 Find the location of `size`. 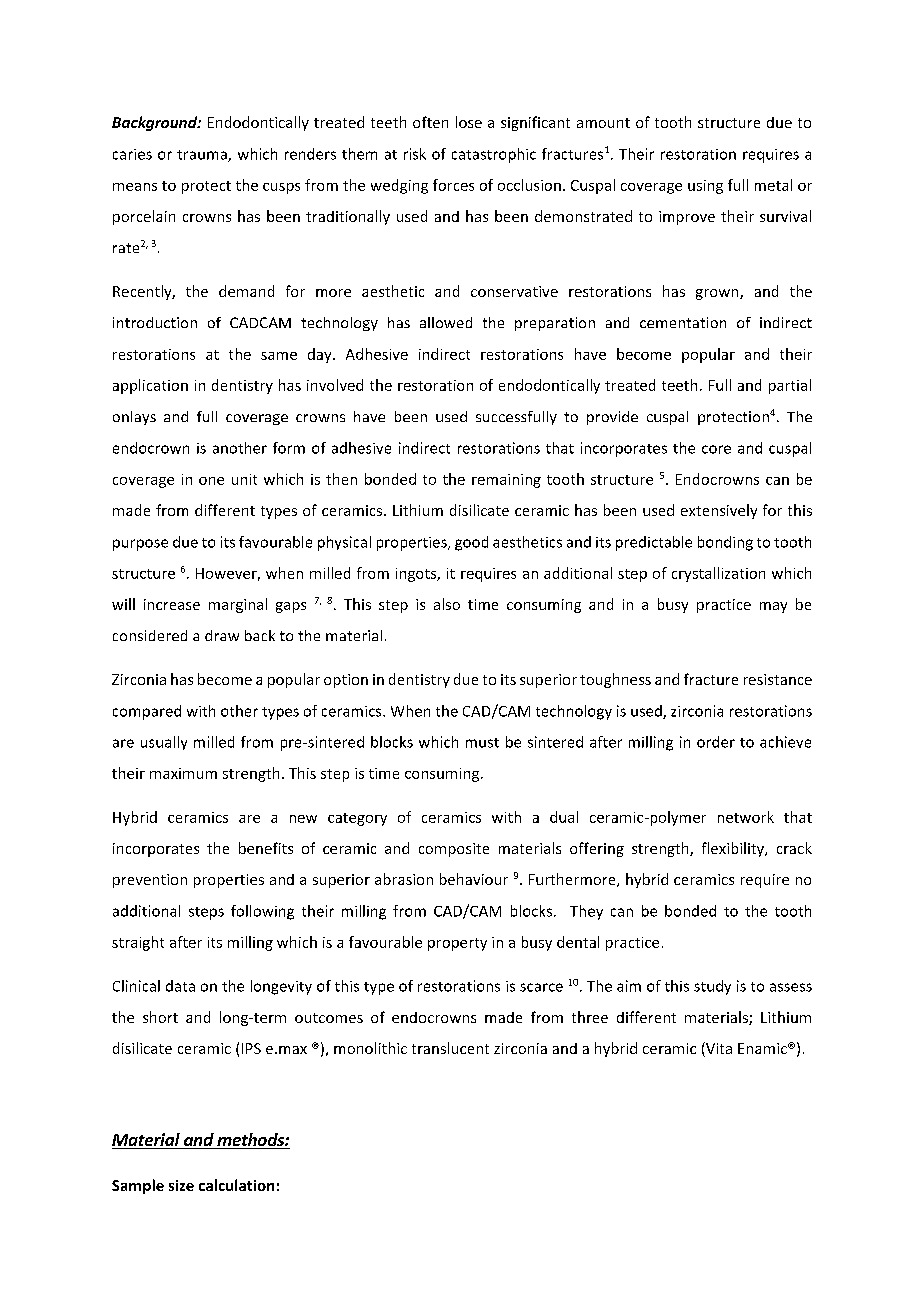

size is located at coordinates (181, 1185).
